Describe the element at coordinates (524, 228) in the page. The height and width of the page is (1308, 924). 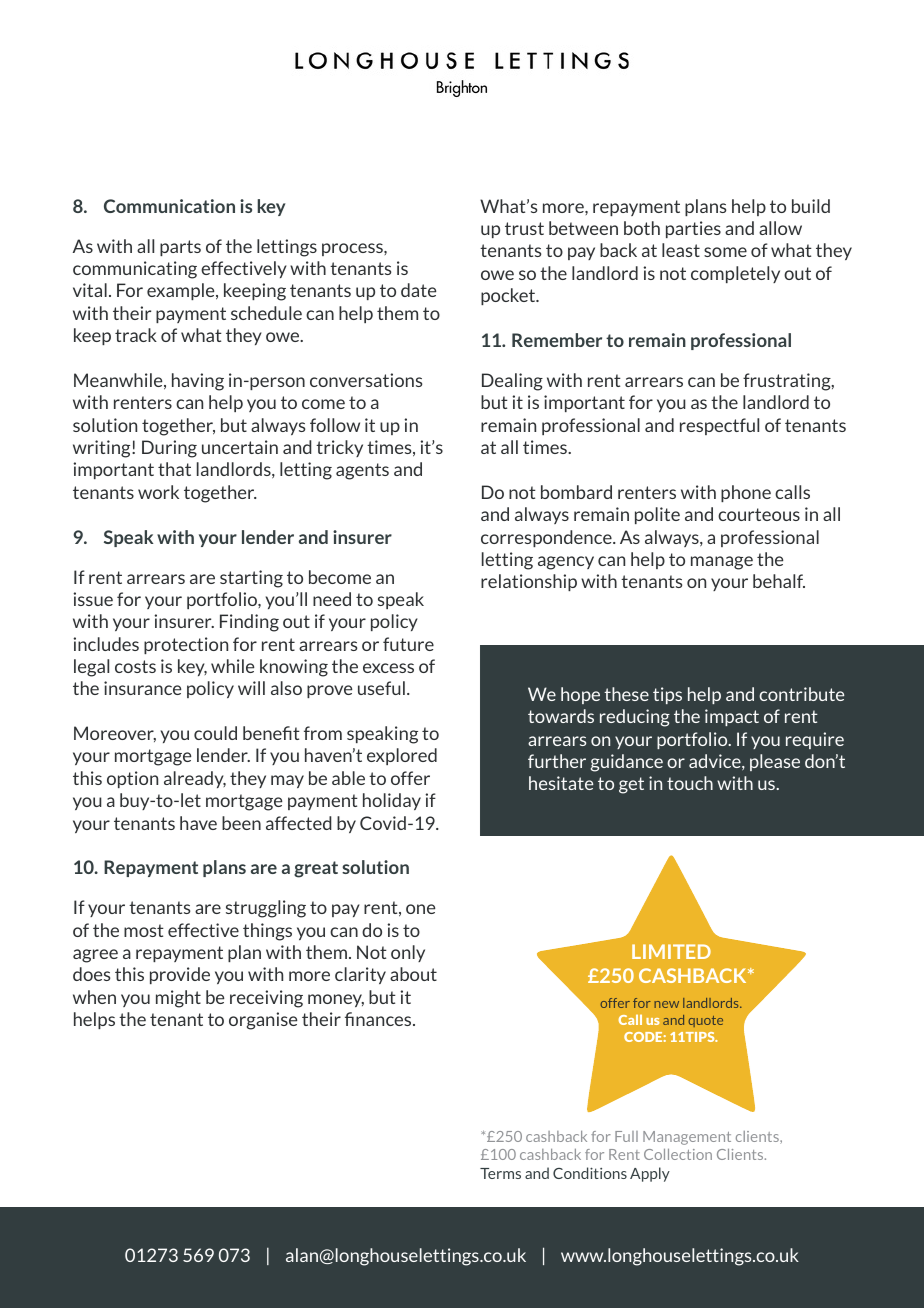
I see `trust` at that location.
